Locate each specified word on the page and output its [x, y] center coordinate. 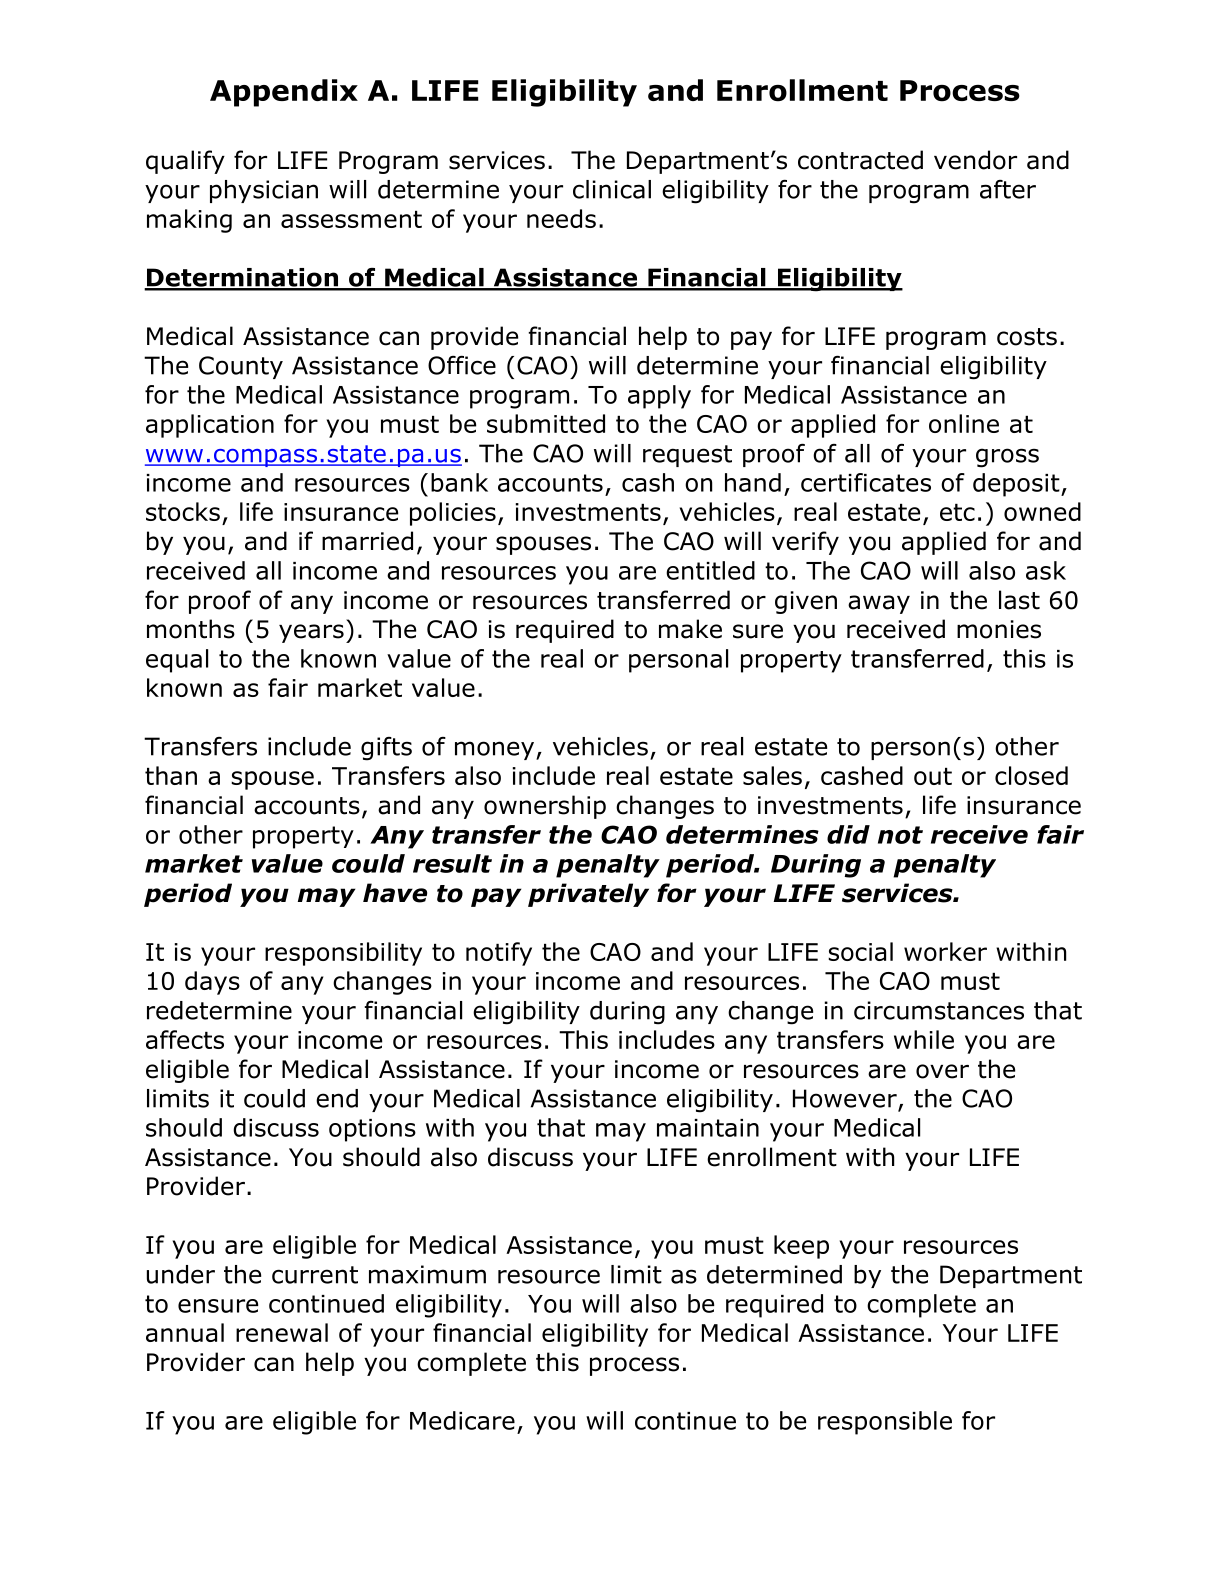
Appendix [284, 93]
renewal [282, 1332]
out [933, 776]
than [171, 775]
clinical [612, 189]
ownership [545, 807]
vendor [975, 160]
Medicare [462, 1420]
